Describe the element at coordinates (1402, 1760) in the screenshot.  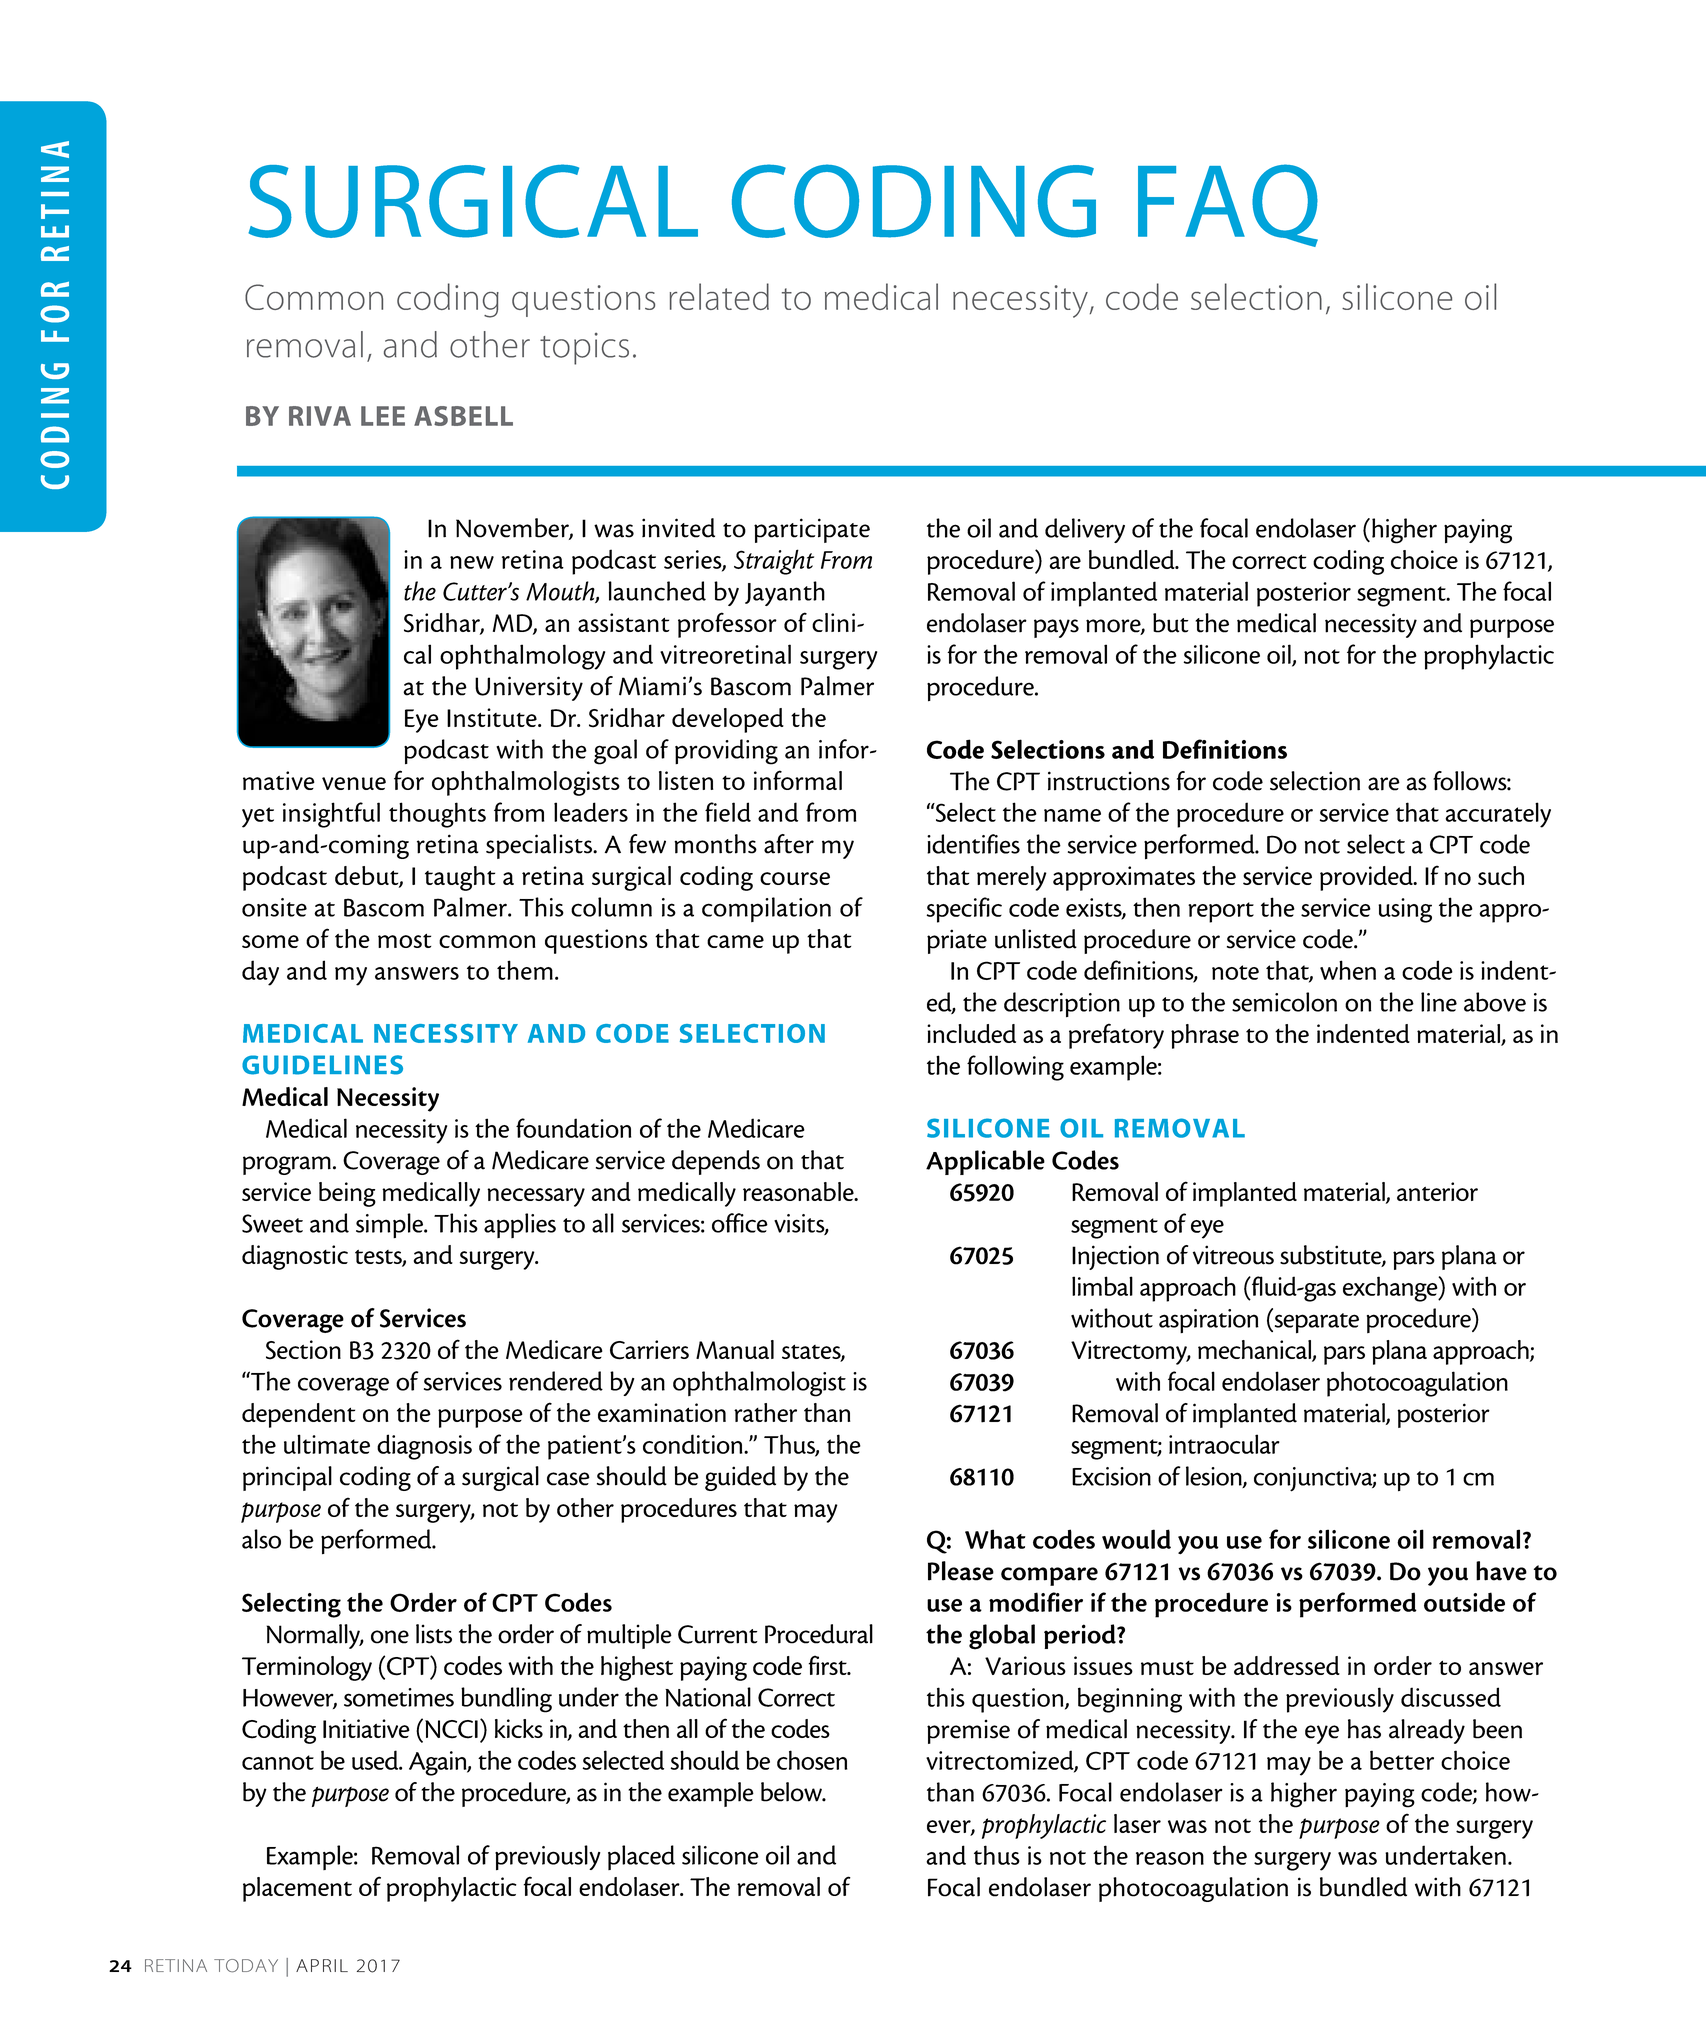
I see `better` at that location.
